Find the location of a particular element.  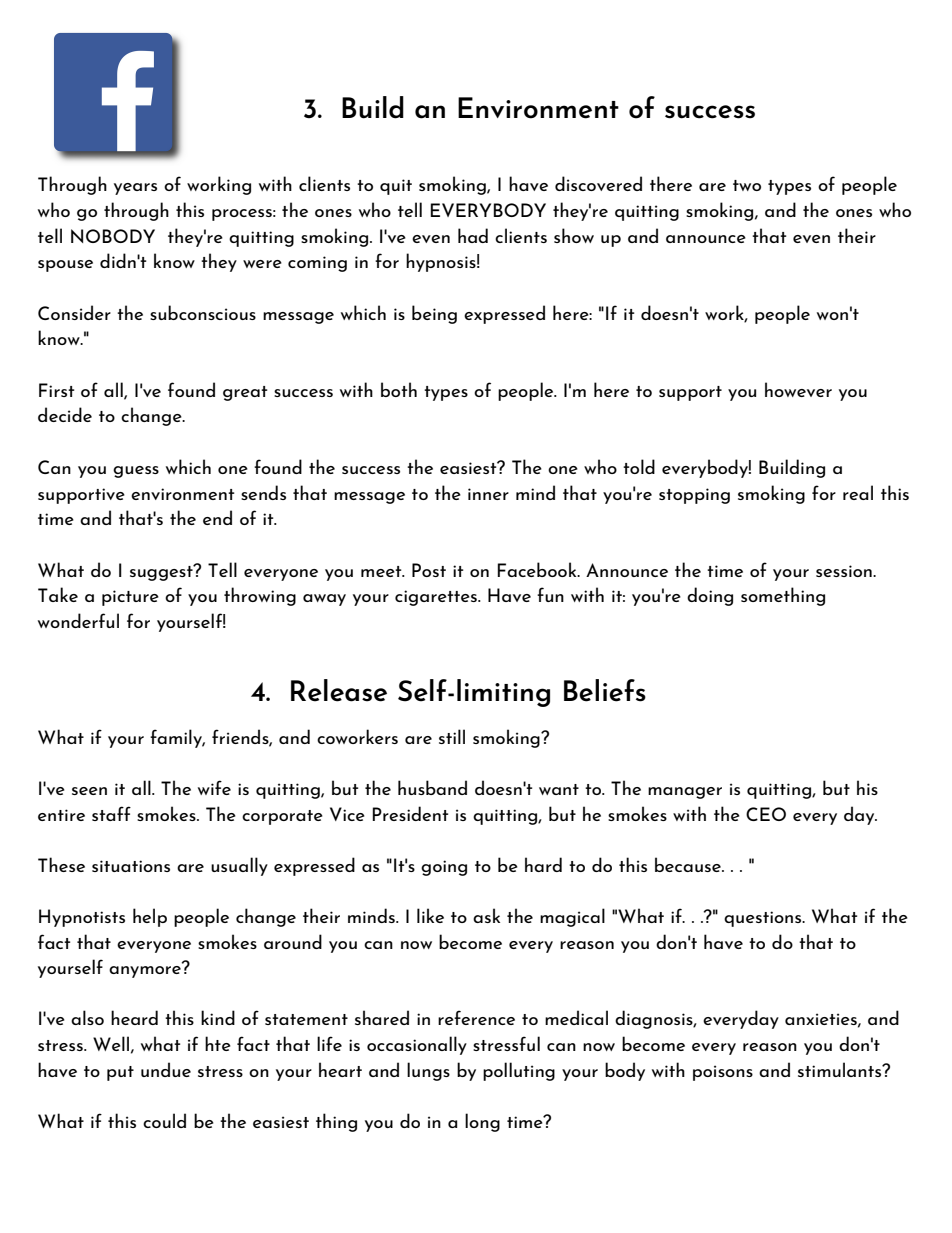

years is located at coordinates (135, 189).
